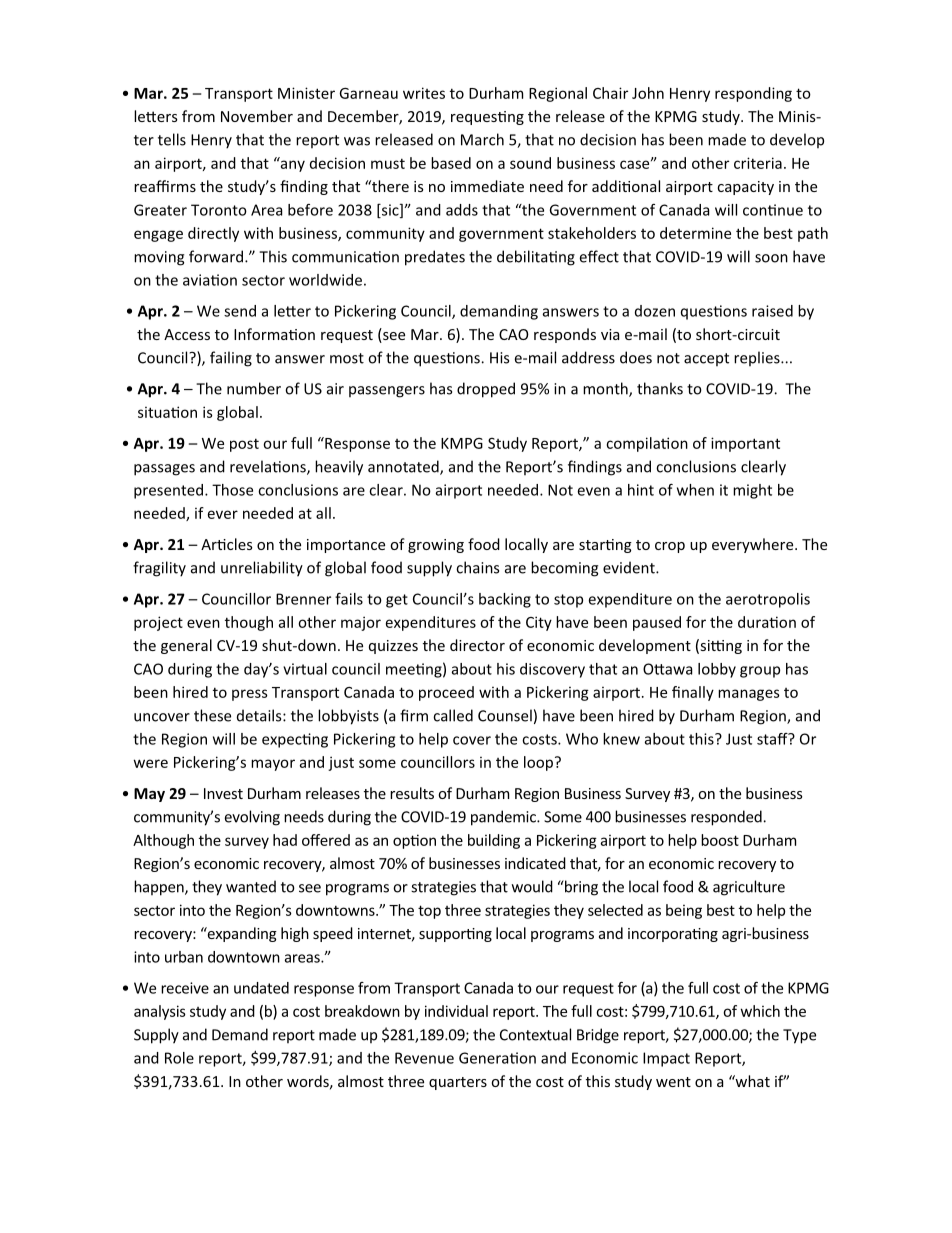 The width and height of the screenshot is (952, 1233). I want to click on unreliability, so click(262, 569).
